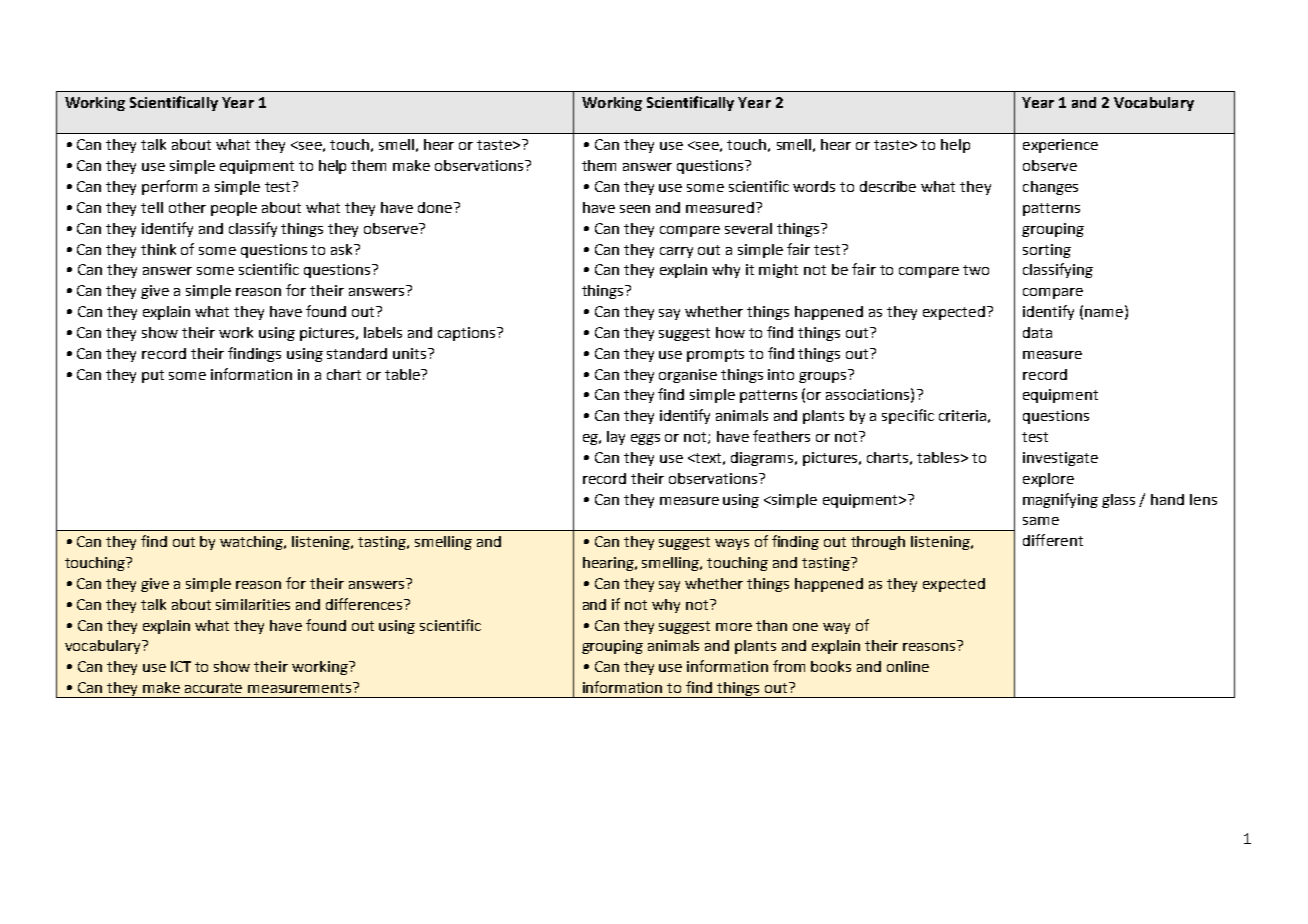 This screenshot has height=924, width=1308. I want to click on criteria, so click(962, 415).
